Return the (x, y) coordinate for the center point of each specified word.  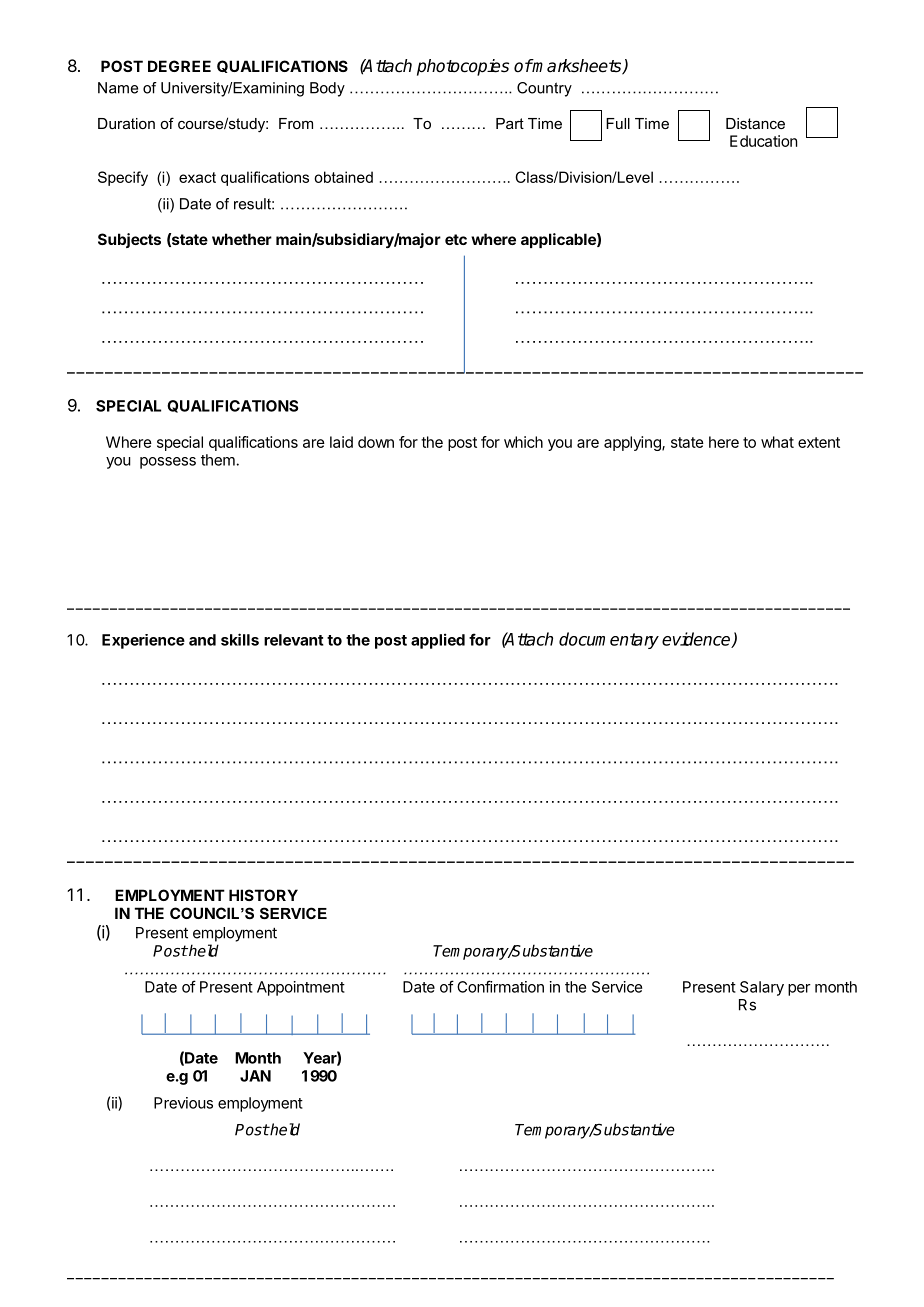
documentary (609, 640)
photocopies (463, 67)
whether (242, 239)
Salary (762, 988)
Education (763, 141)
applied (438, 641)
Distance (755, 123)
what (777, 442)
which (523, 442)
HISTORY (263, 895)
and (202, 640)
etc (456, 239)
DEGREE (179, 66)
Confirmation (500, 986)
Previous (183, 1103)
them (219, 460)
